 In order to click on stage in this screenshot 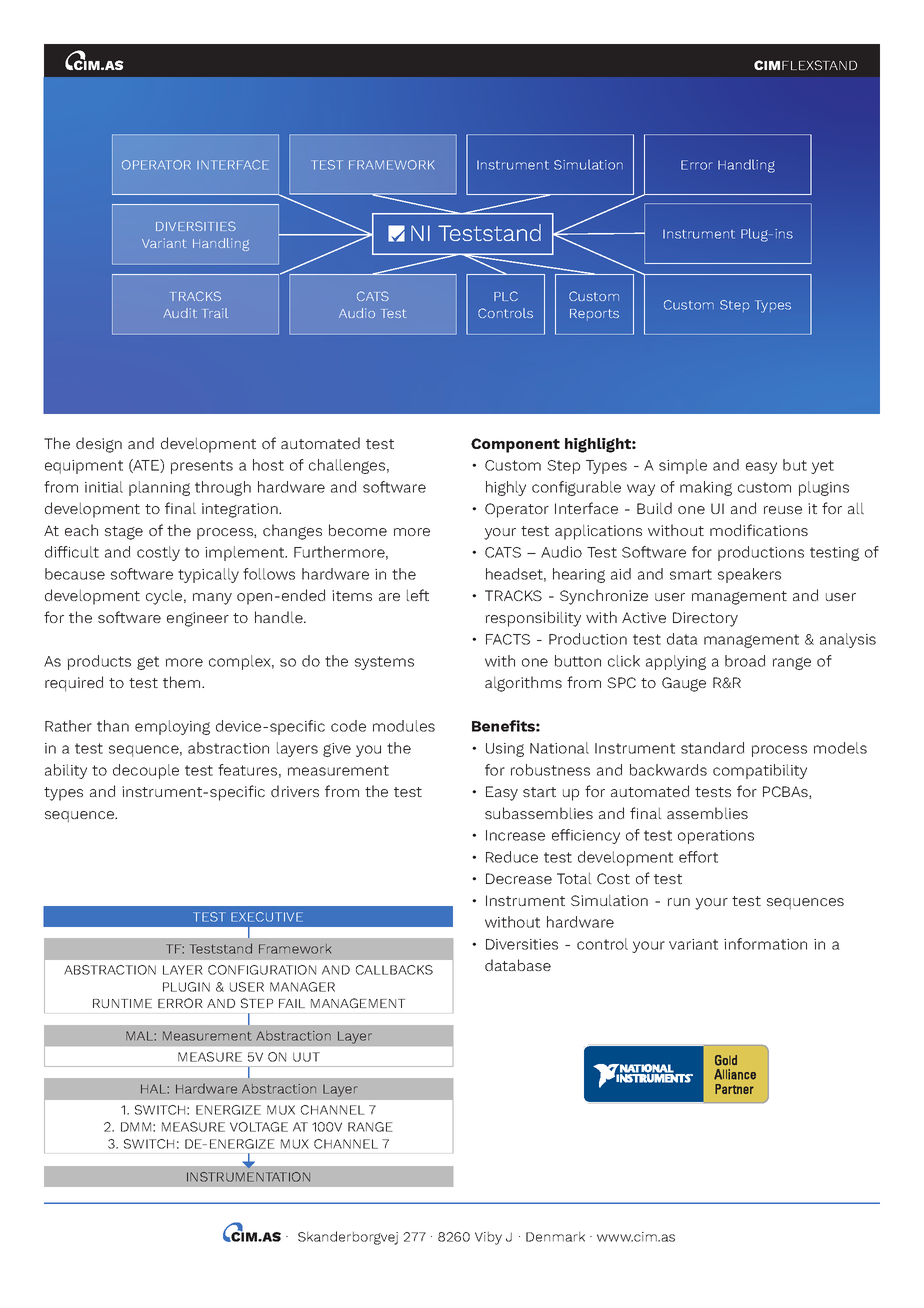, I will do `click(124, 533)`.
